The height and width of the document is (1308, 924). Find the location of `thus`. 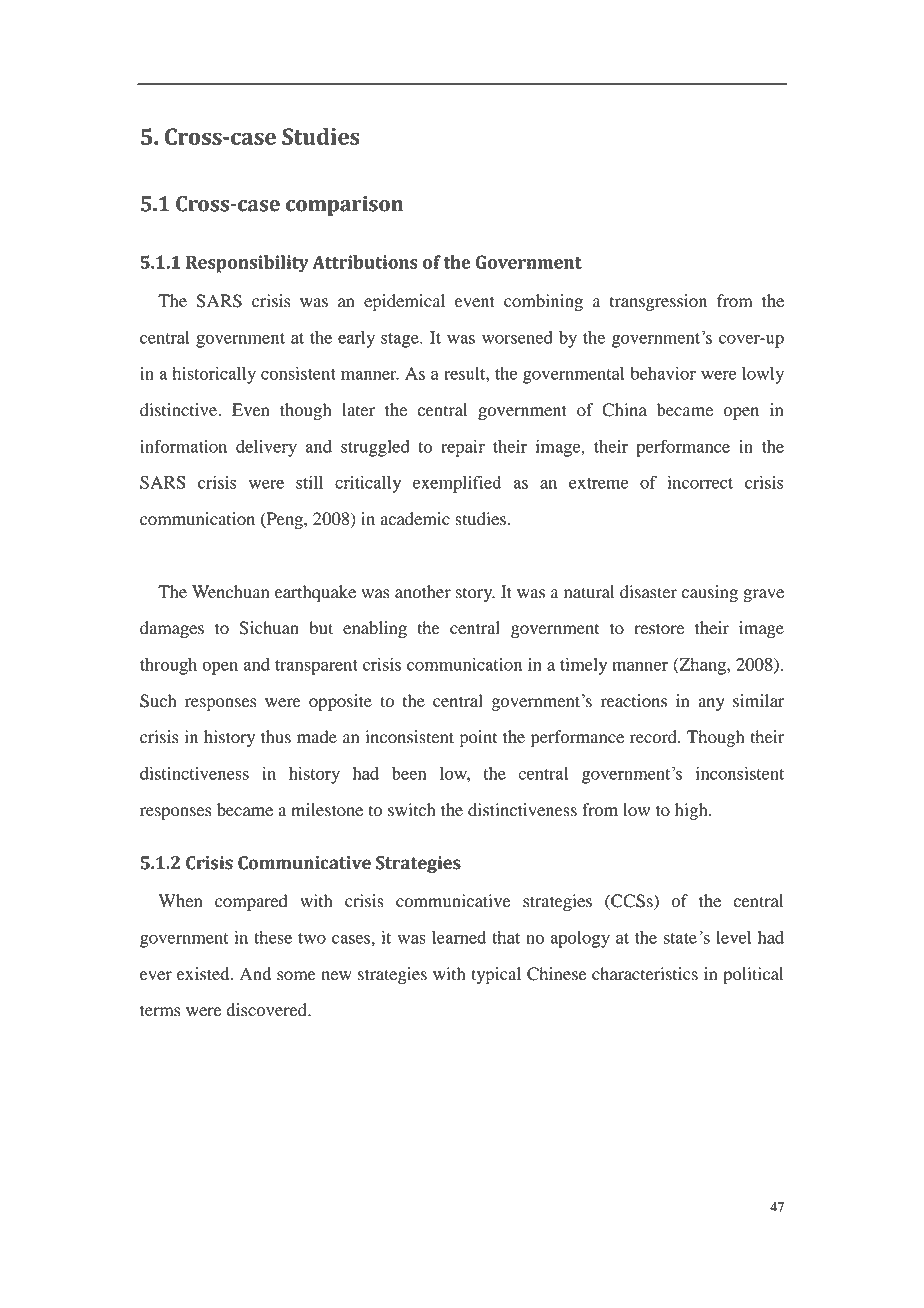

thus is located at coordinates (276, 737).
